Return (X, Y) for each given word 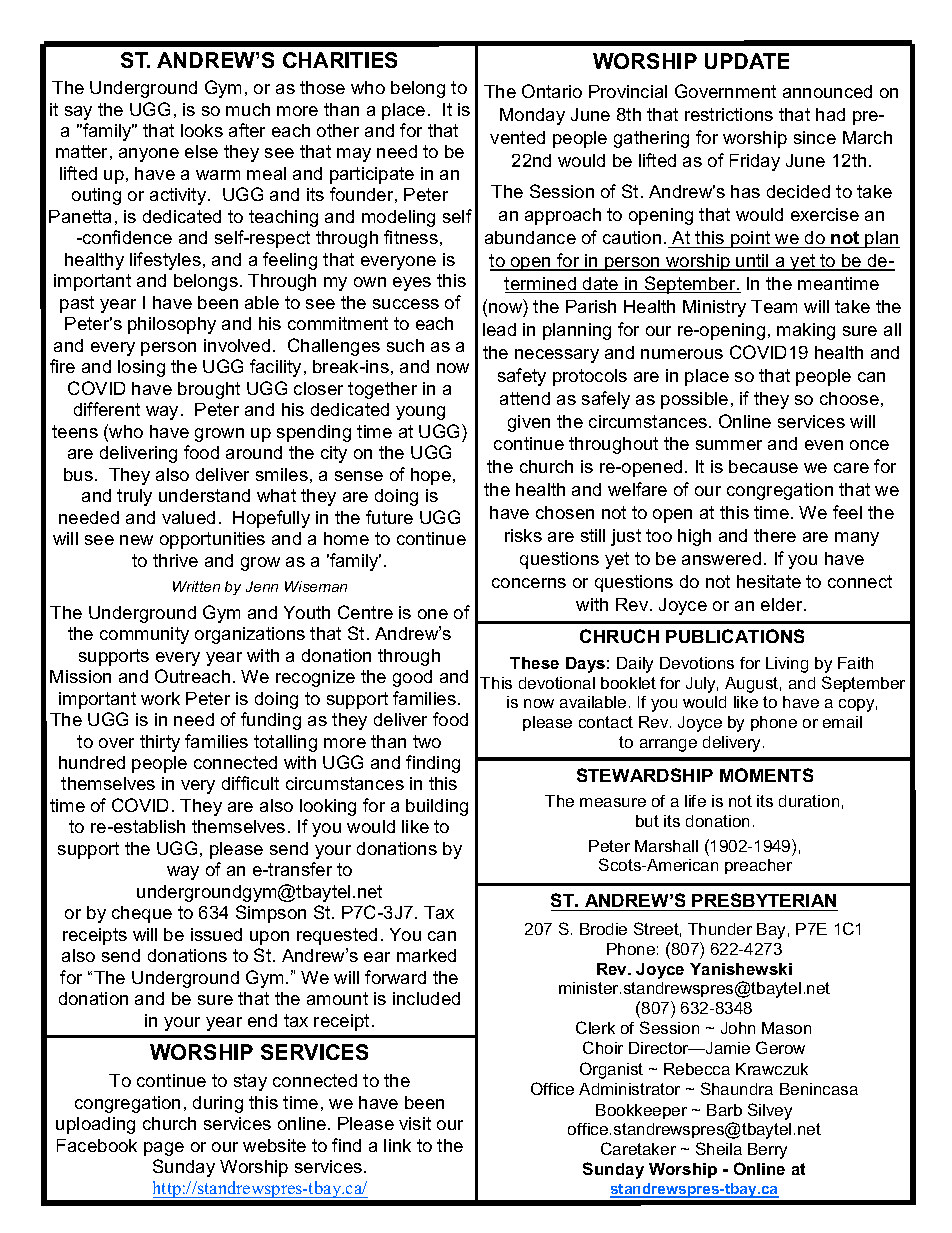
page (164, 1149)
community (144, 635)
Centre (365, 612)
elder (783, 604)
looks (202, 130)
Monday (532, 116)
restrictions (729, 114)
